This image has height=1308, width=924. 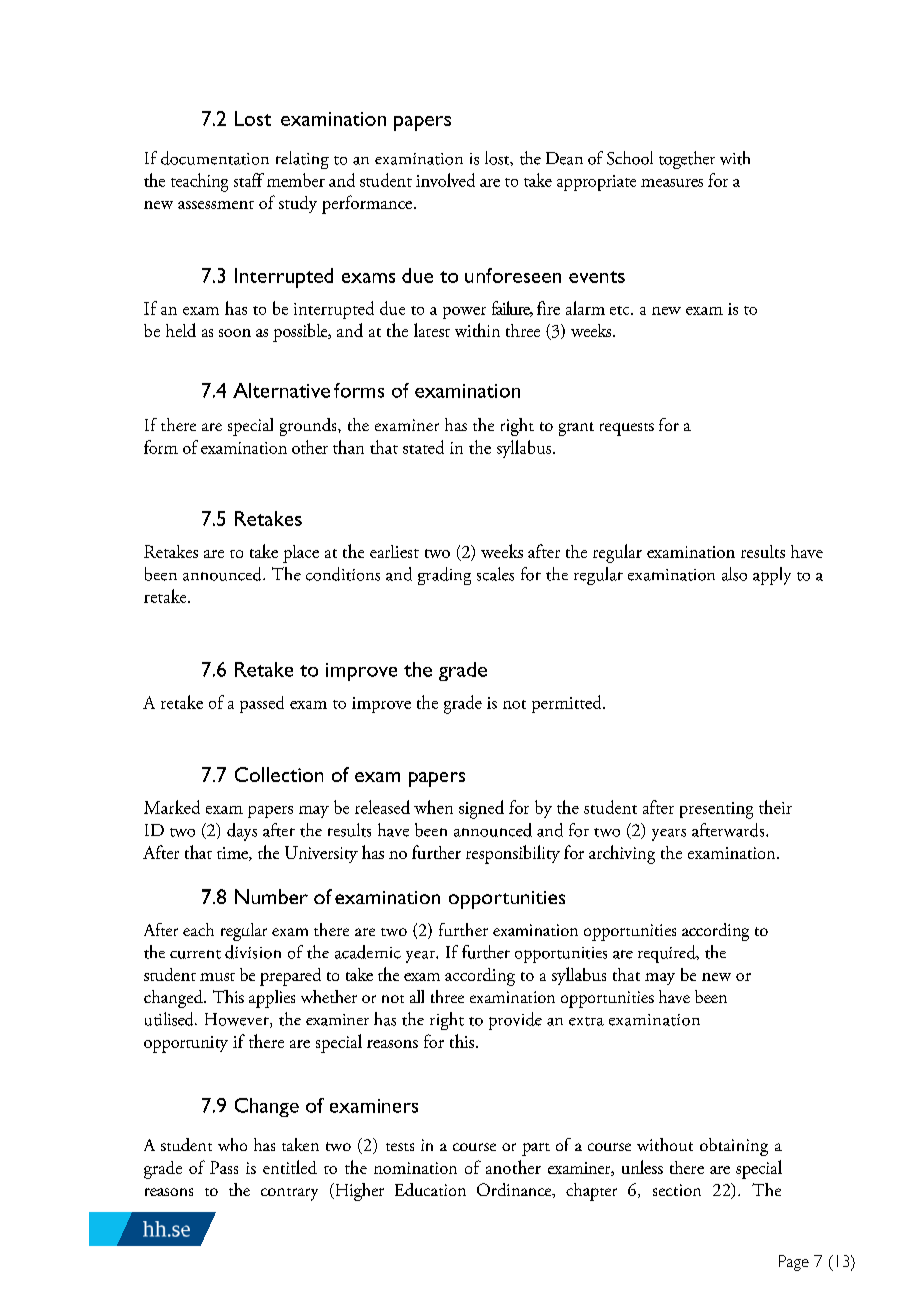 I want to click on staff, so click(x=249, y=180).
